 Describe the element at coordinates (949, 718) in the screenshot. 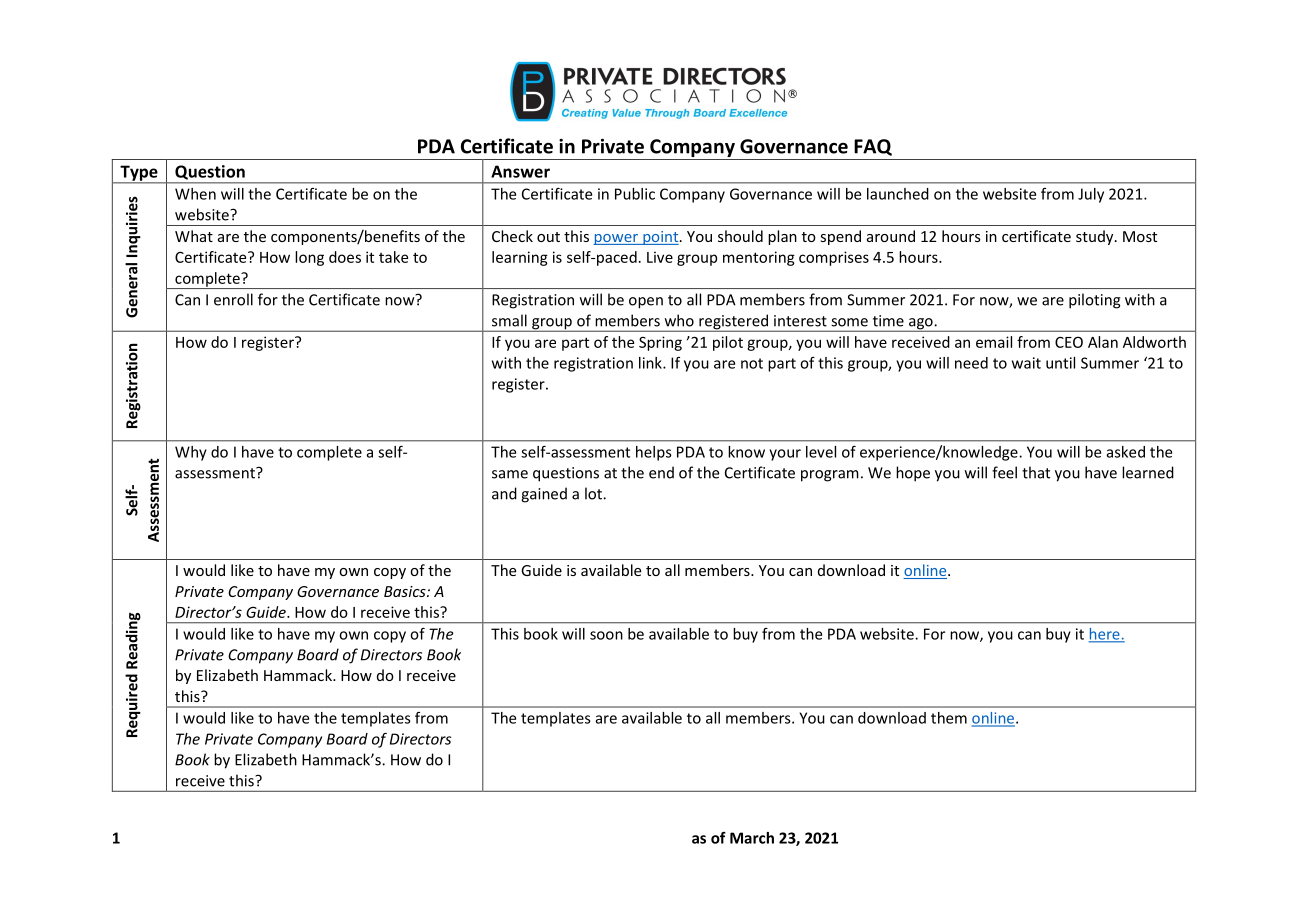

I see `them` at that location.
